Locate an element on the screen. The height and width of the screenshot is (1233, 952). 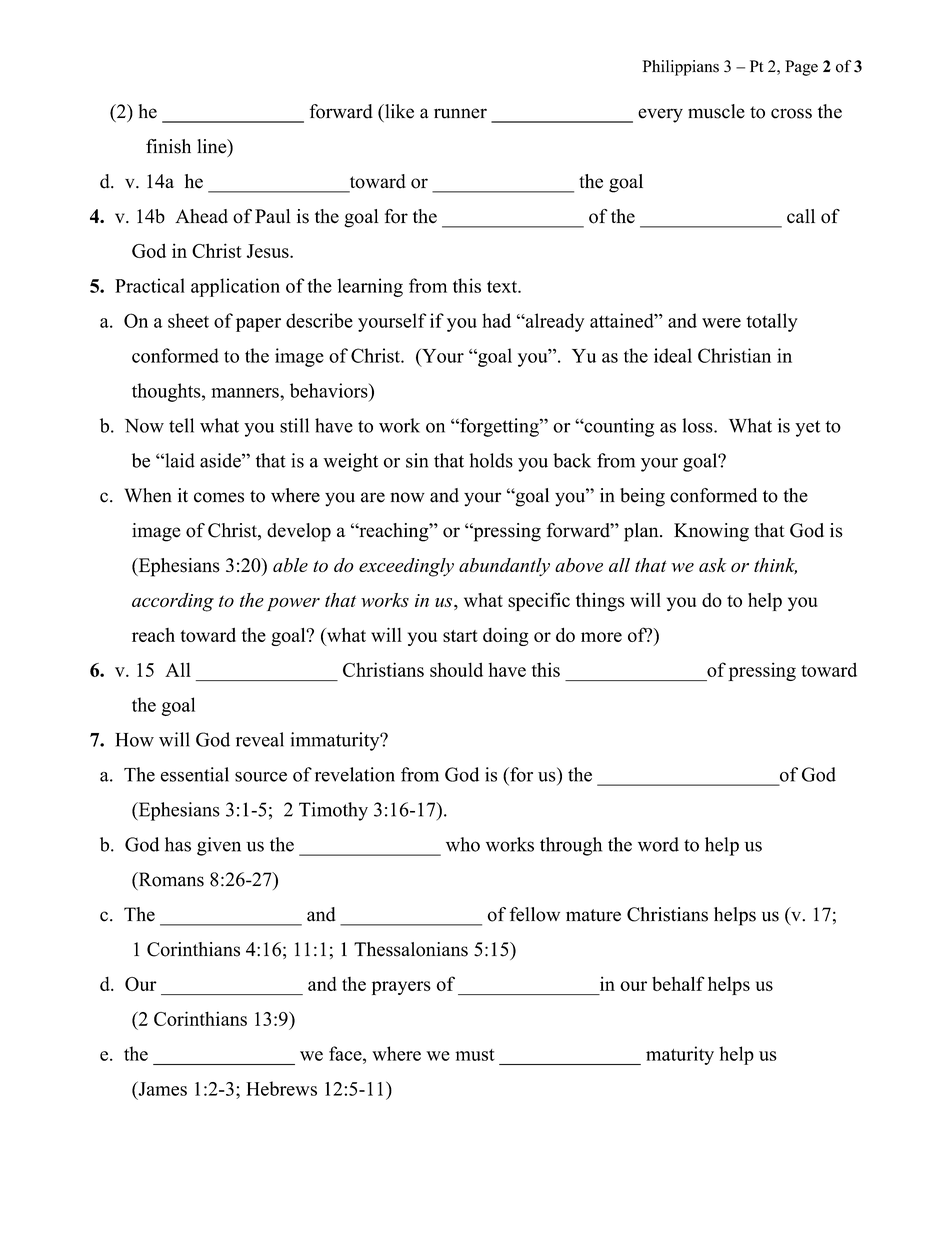
muscle is located at coordinates (716, 111).
